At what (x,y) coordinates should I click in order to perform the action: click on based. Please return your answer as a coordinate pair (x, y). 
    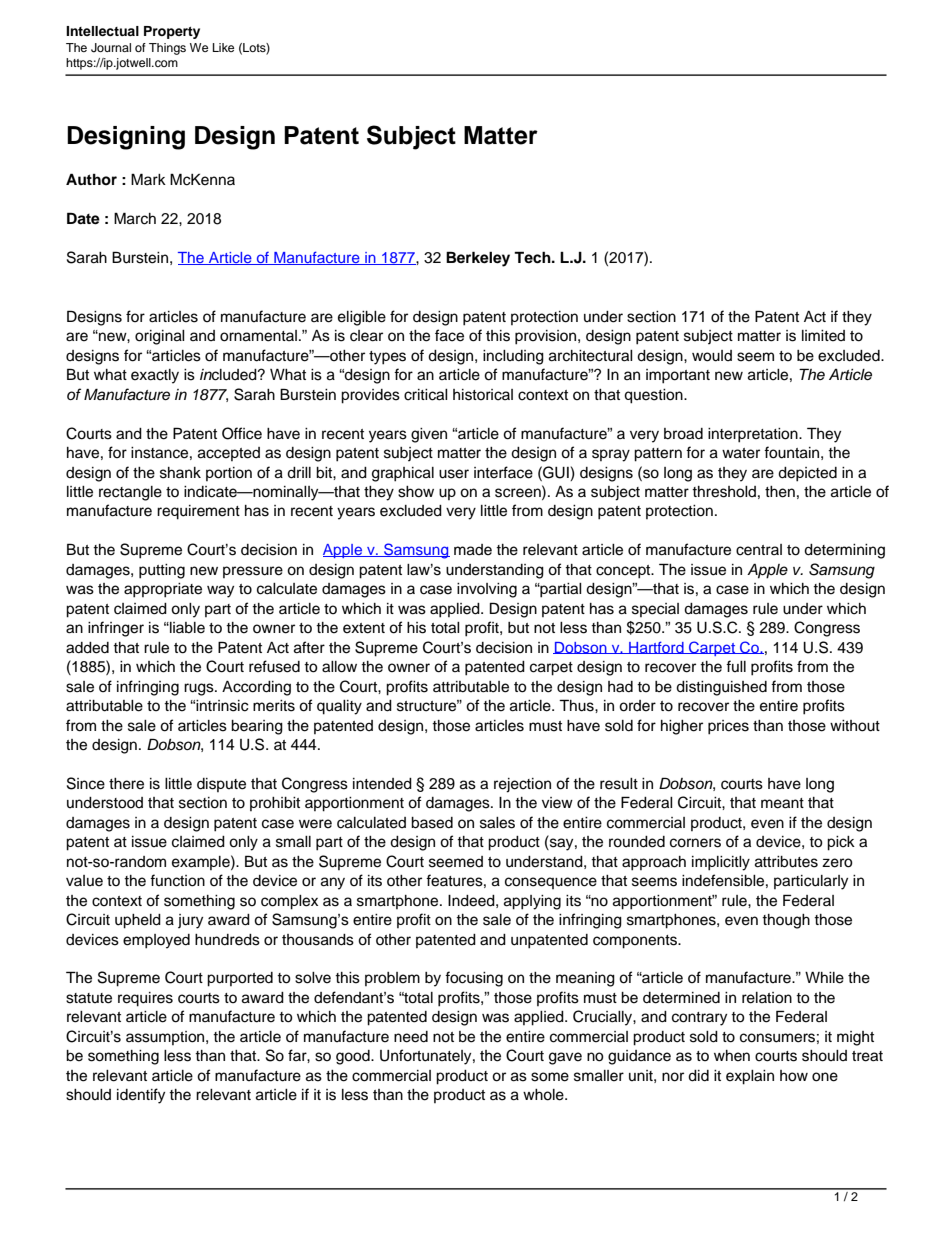
    Looking at the image, I should click on (432, 823).
